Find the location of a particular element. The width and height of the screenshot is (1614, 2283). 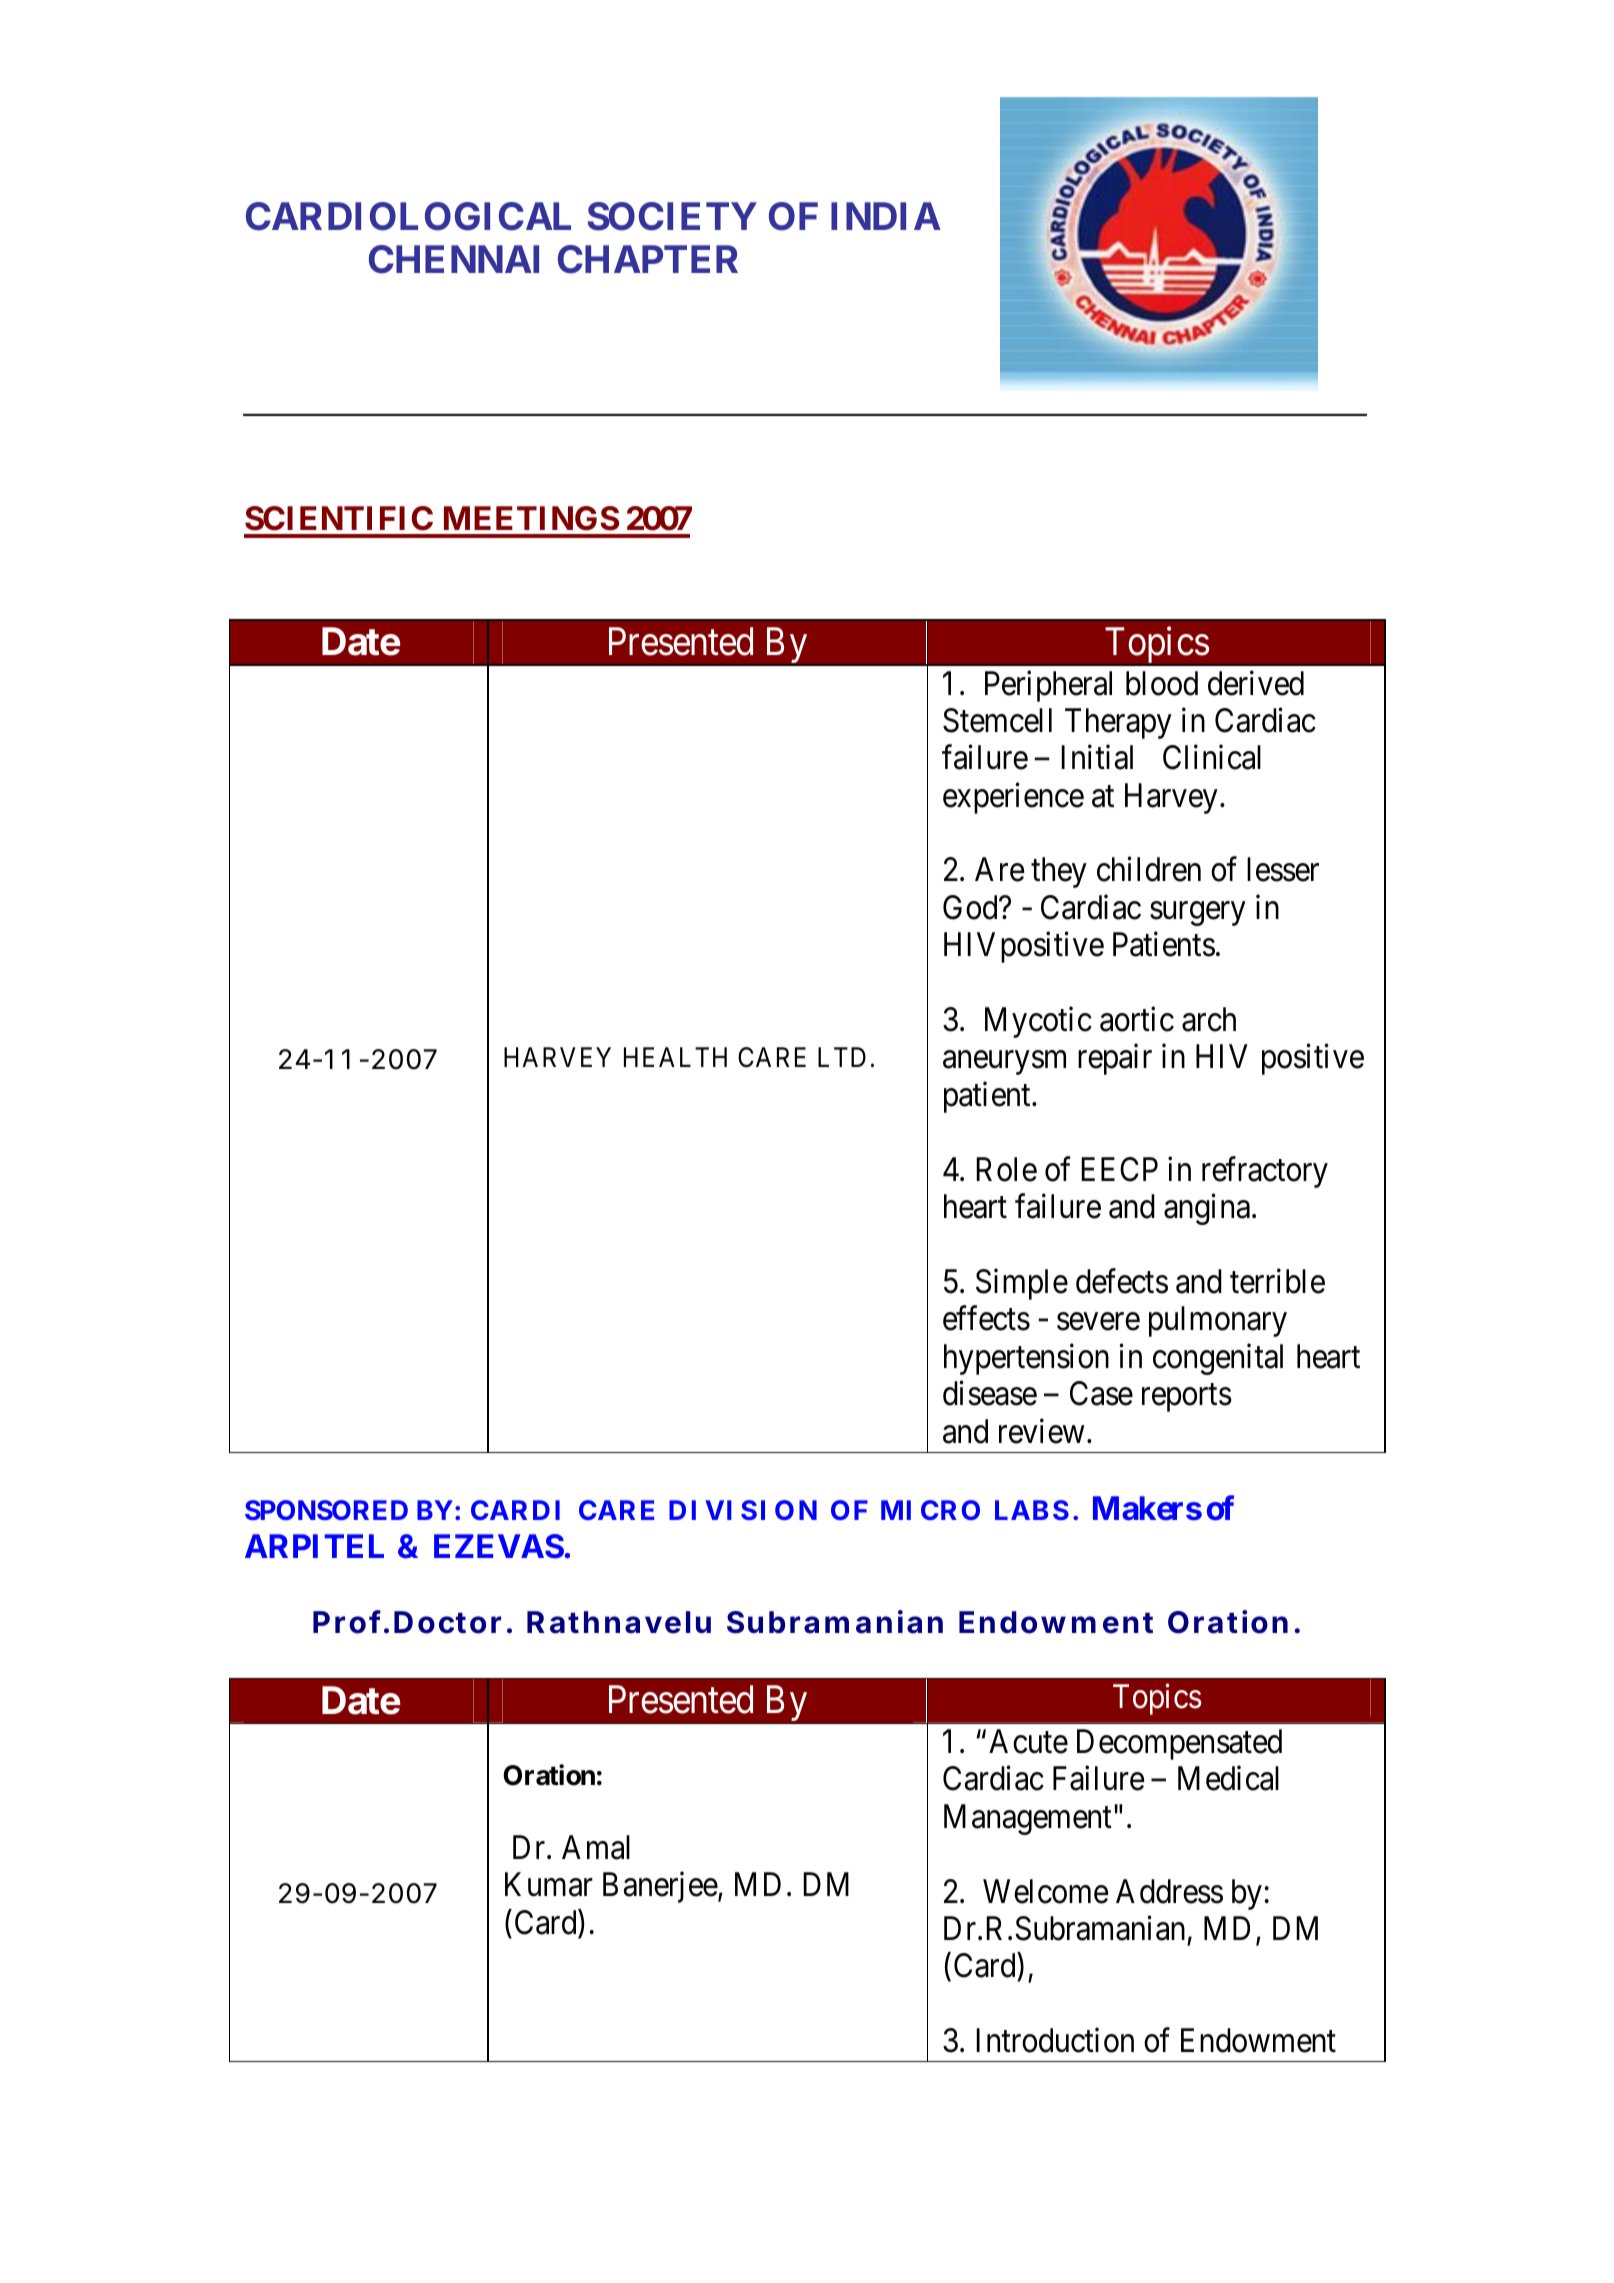

LABS is located at coordinates (1032, 1510).
